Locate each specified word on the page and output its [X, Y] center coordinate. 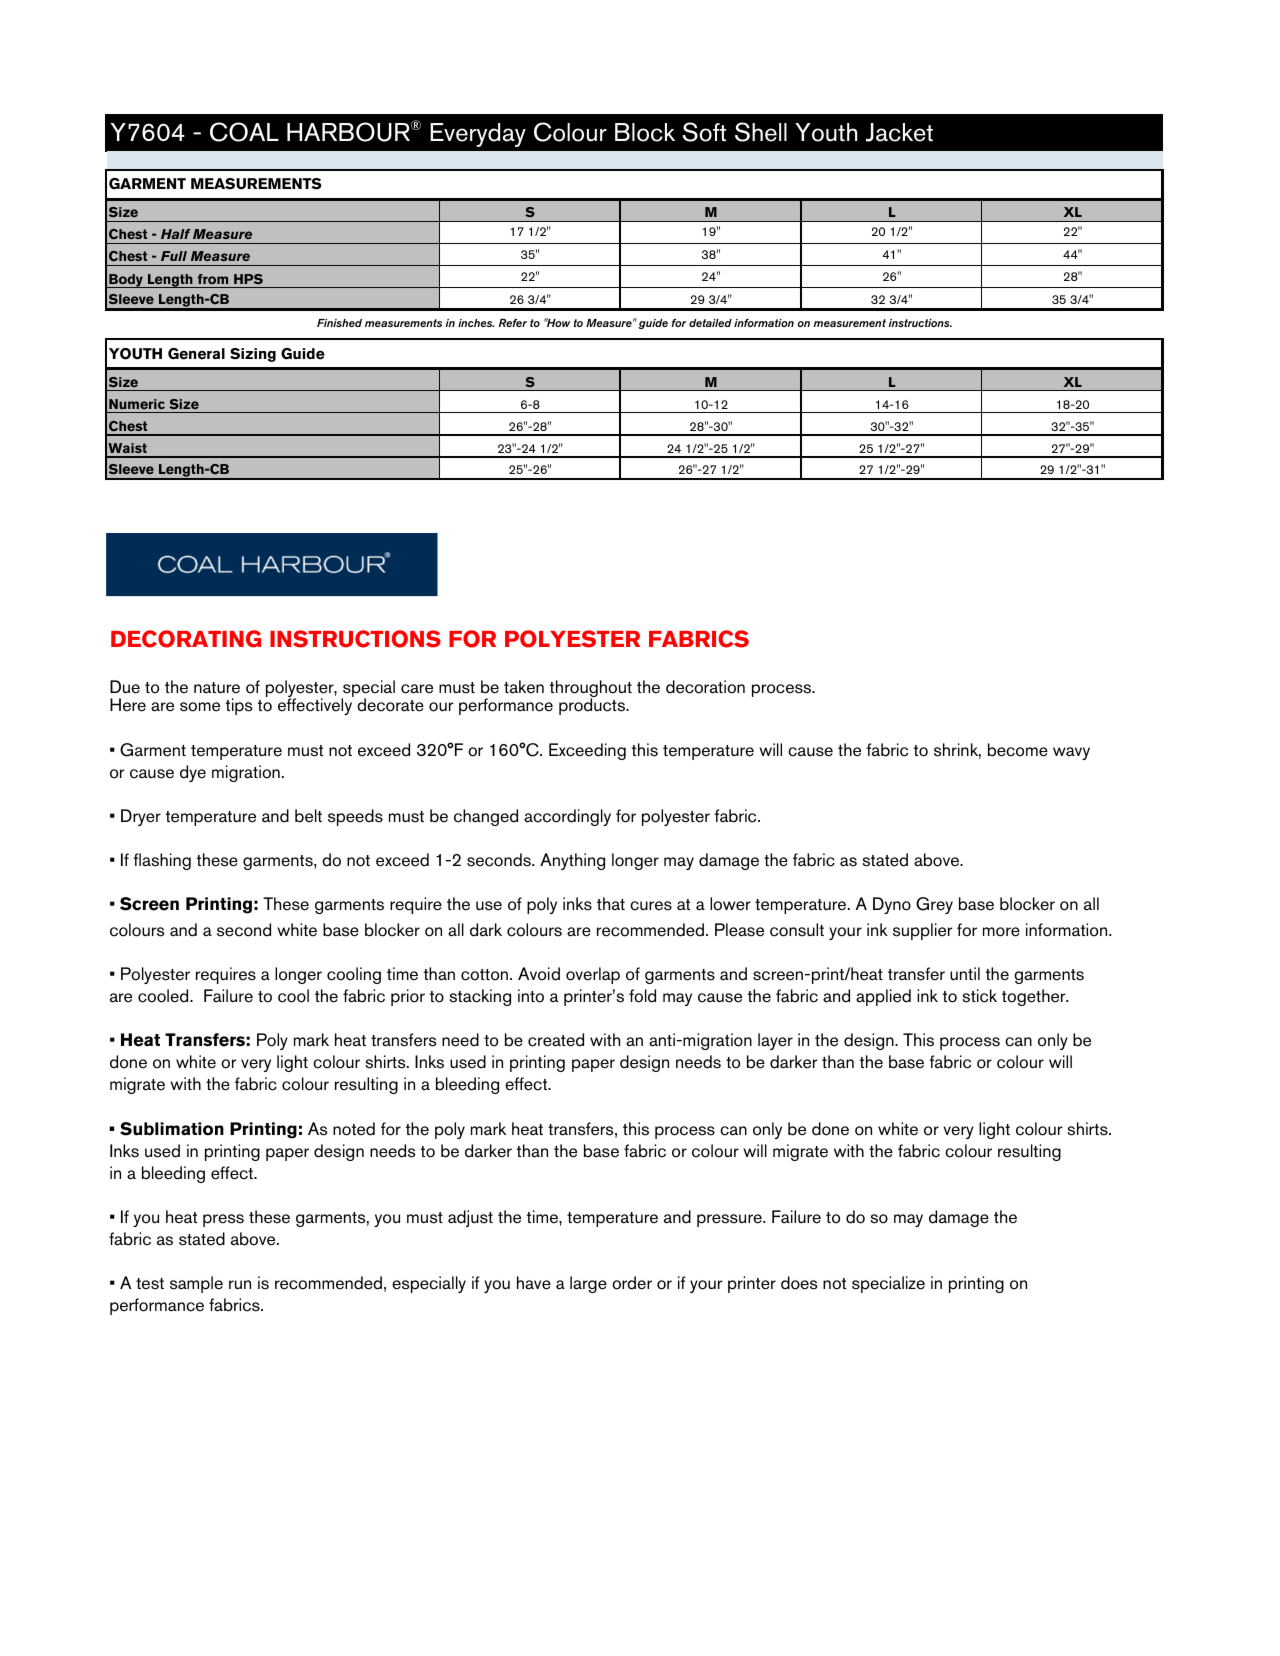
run [240, 1284]
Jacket [899, 132]
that [611, 904]
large [588, 1284]
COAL [244, 132]
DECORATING [186, 639]
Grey [934, 905]
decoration [705, 687]
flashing [162, 861]
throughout [591, 690]
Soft [704, 132]
